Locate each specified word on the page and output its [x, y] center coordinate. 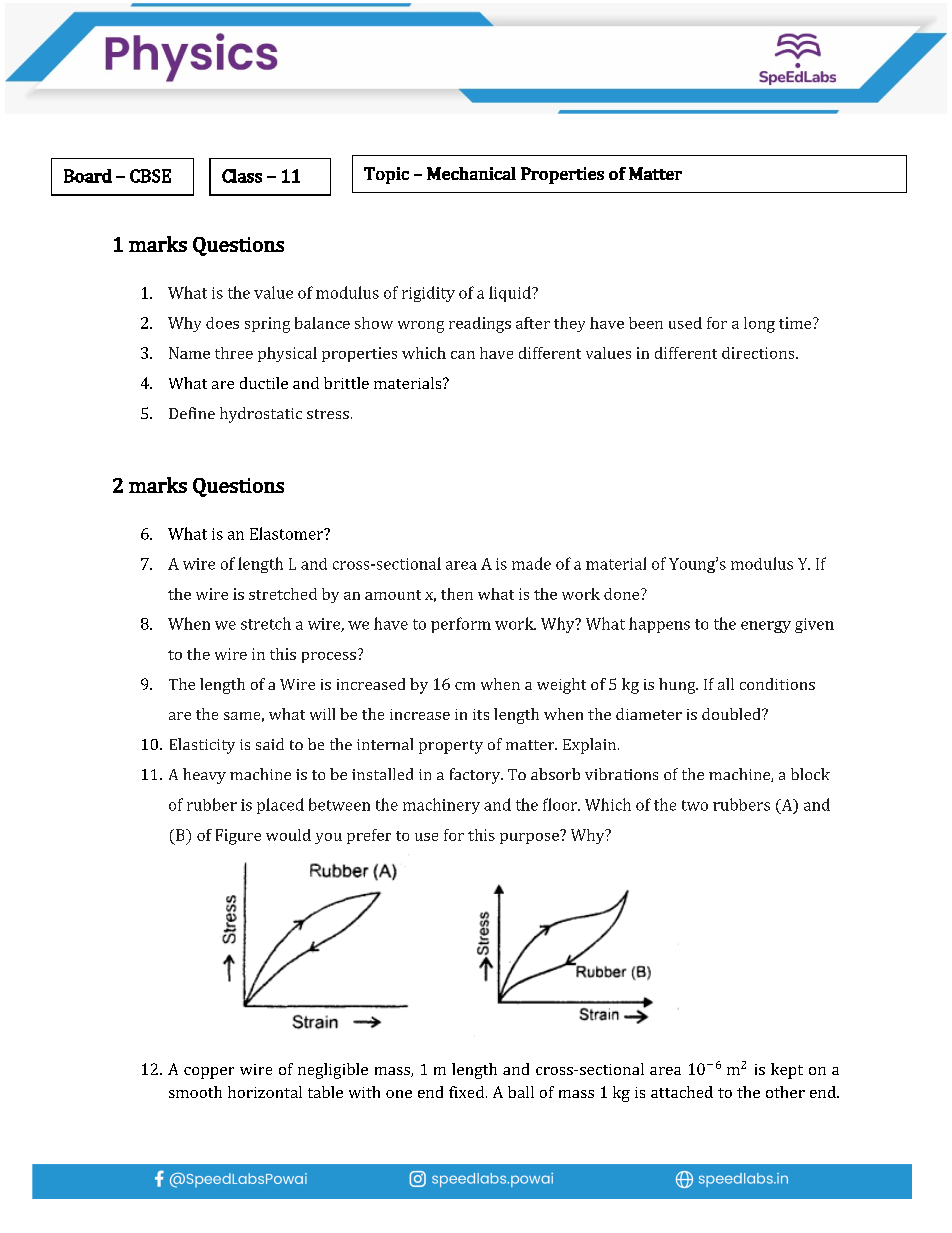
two [695, 805]
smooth [195, 1092]
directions [759, 353]
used [685, 323]
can [463, 355]
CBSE [150, 176]
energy [766, 627]
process [329, 657]
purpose [530, 837]
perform [461, 625]
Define [192, 413]
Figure [238, 837]
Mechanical [471, 173]
